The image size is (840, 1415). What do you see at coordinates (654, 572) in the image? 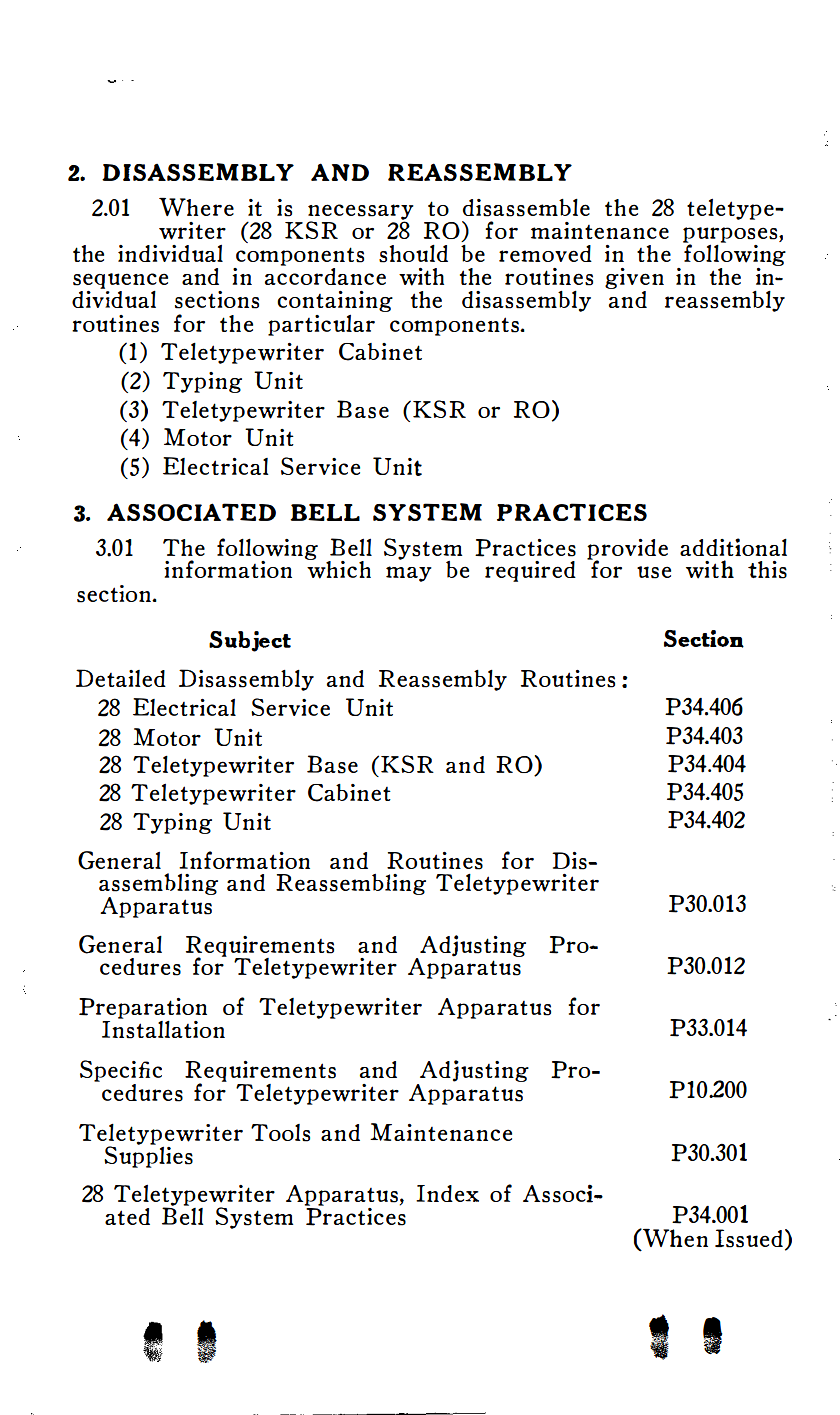
I see `use` at bounding box center [654, 572].
